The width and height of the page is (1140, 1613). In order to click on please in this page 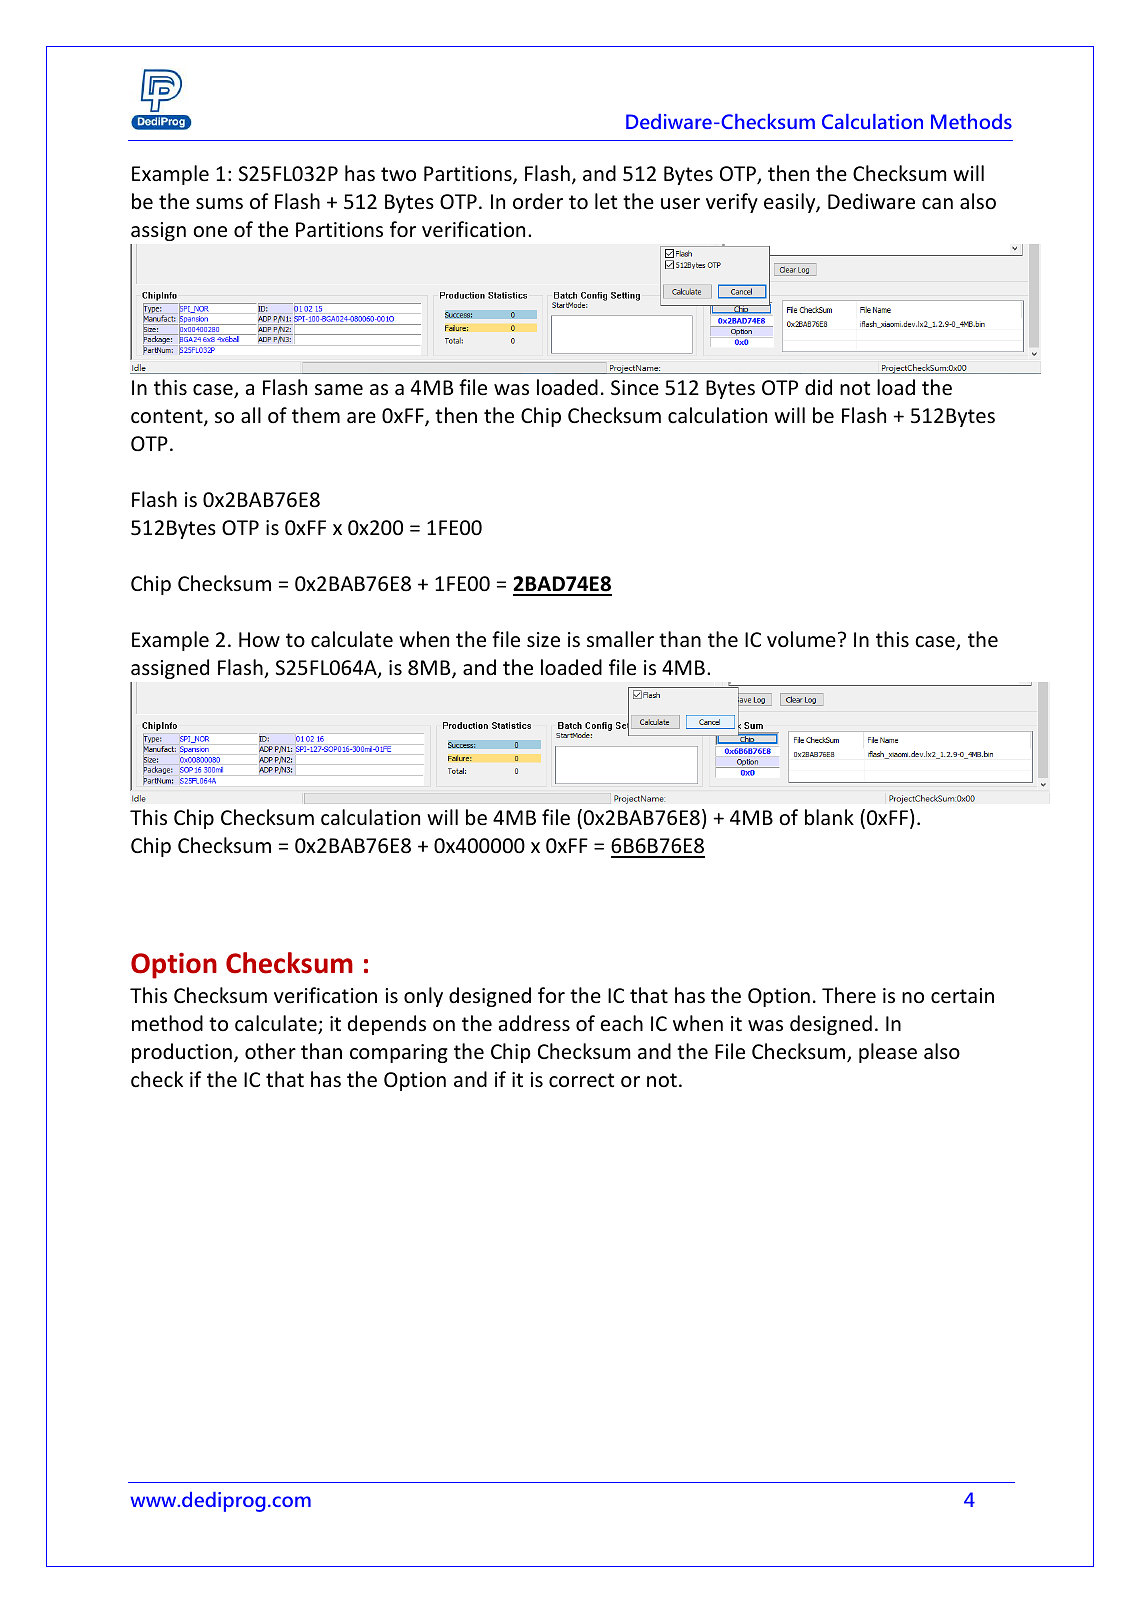, I will do `click(888, 1053)`.
